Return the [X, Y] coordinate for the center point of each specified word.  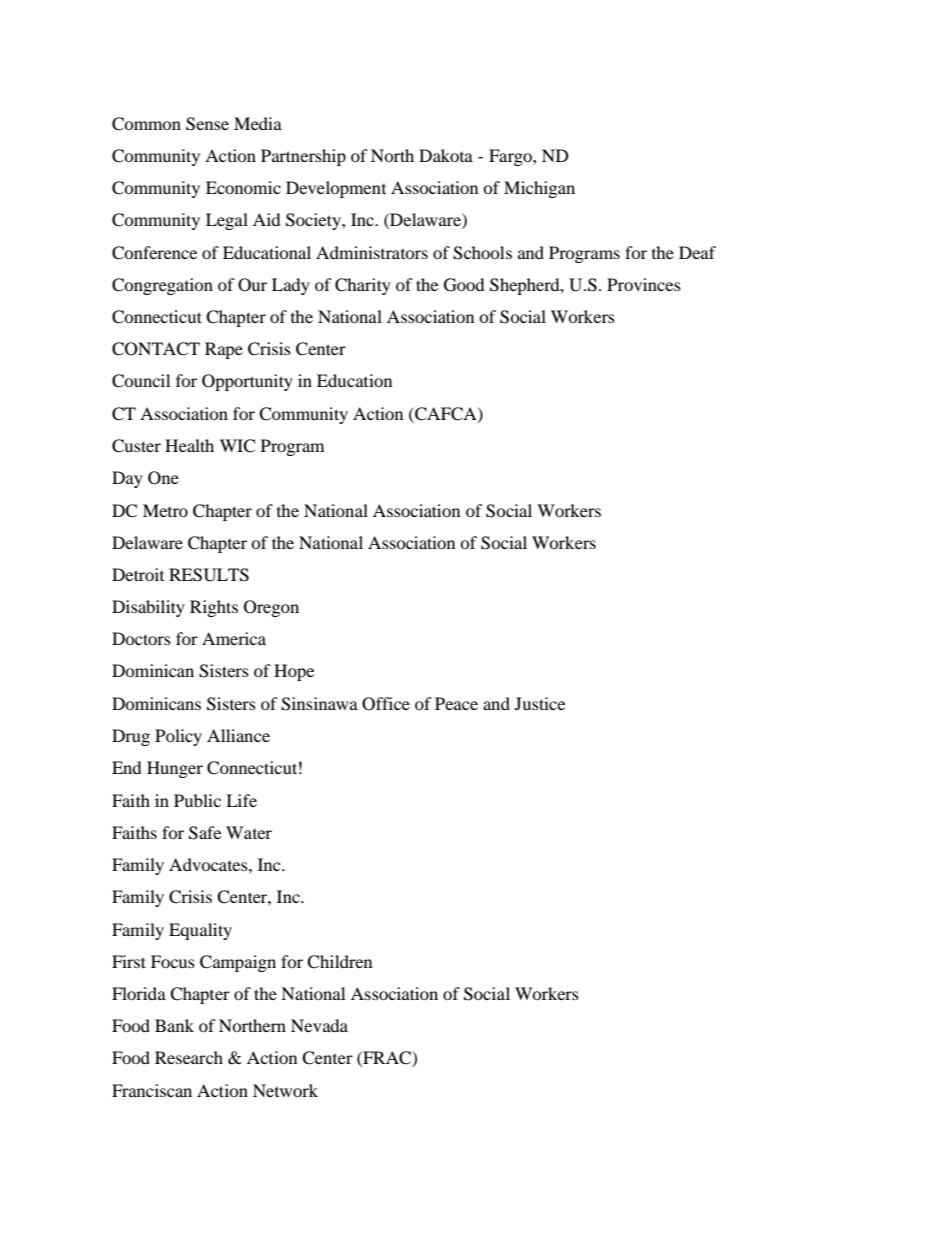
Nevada [319, 1025]
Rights [214, 608]
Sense [207, 124]
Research [189, 1057]
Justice [540, 703]
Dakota [446, 155]
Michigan [539, 189]
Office [386, 704]
